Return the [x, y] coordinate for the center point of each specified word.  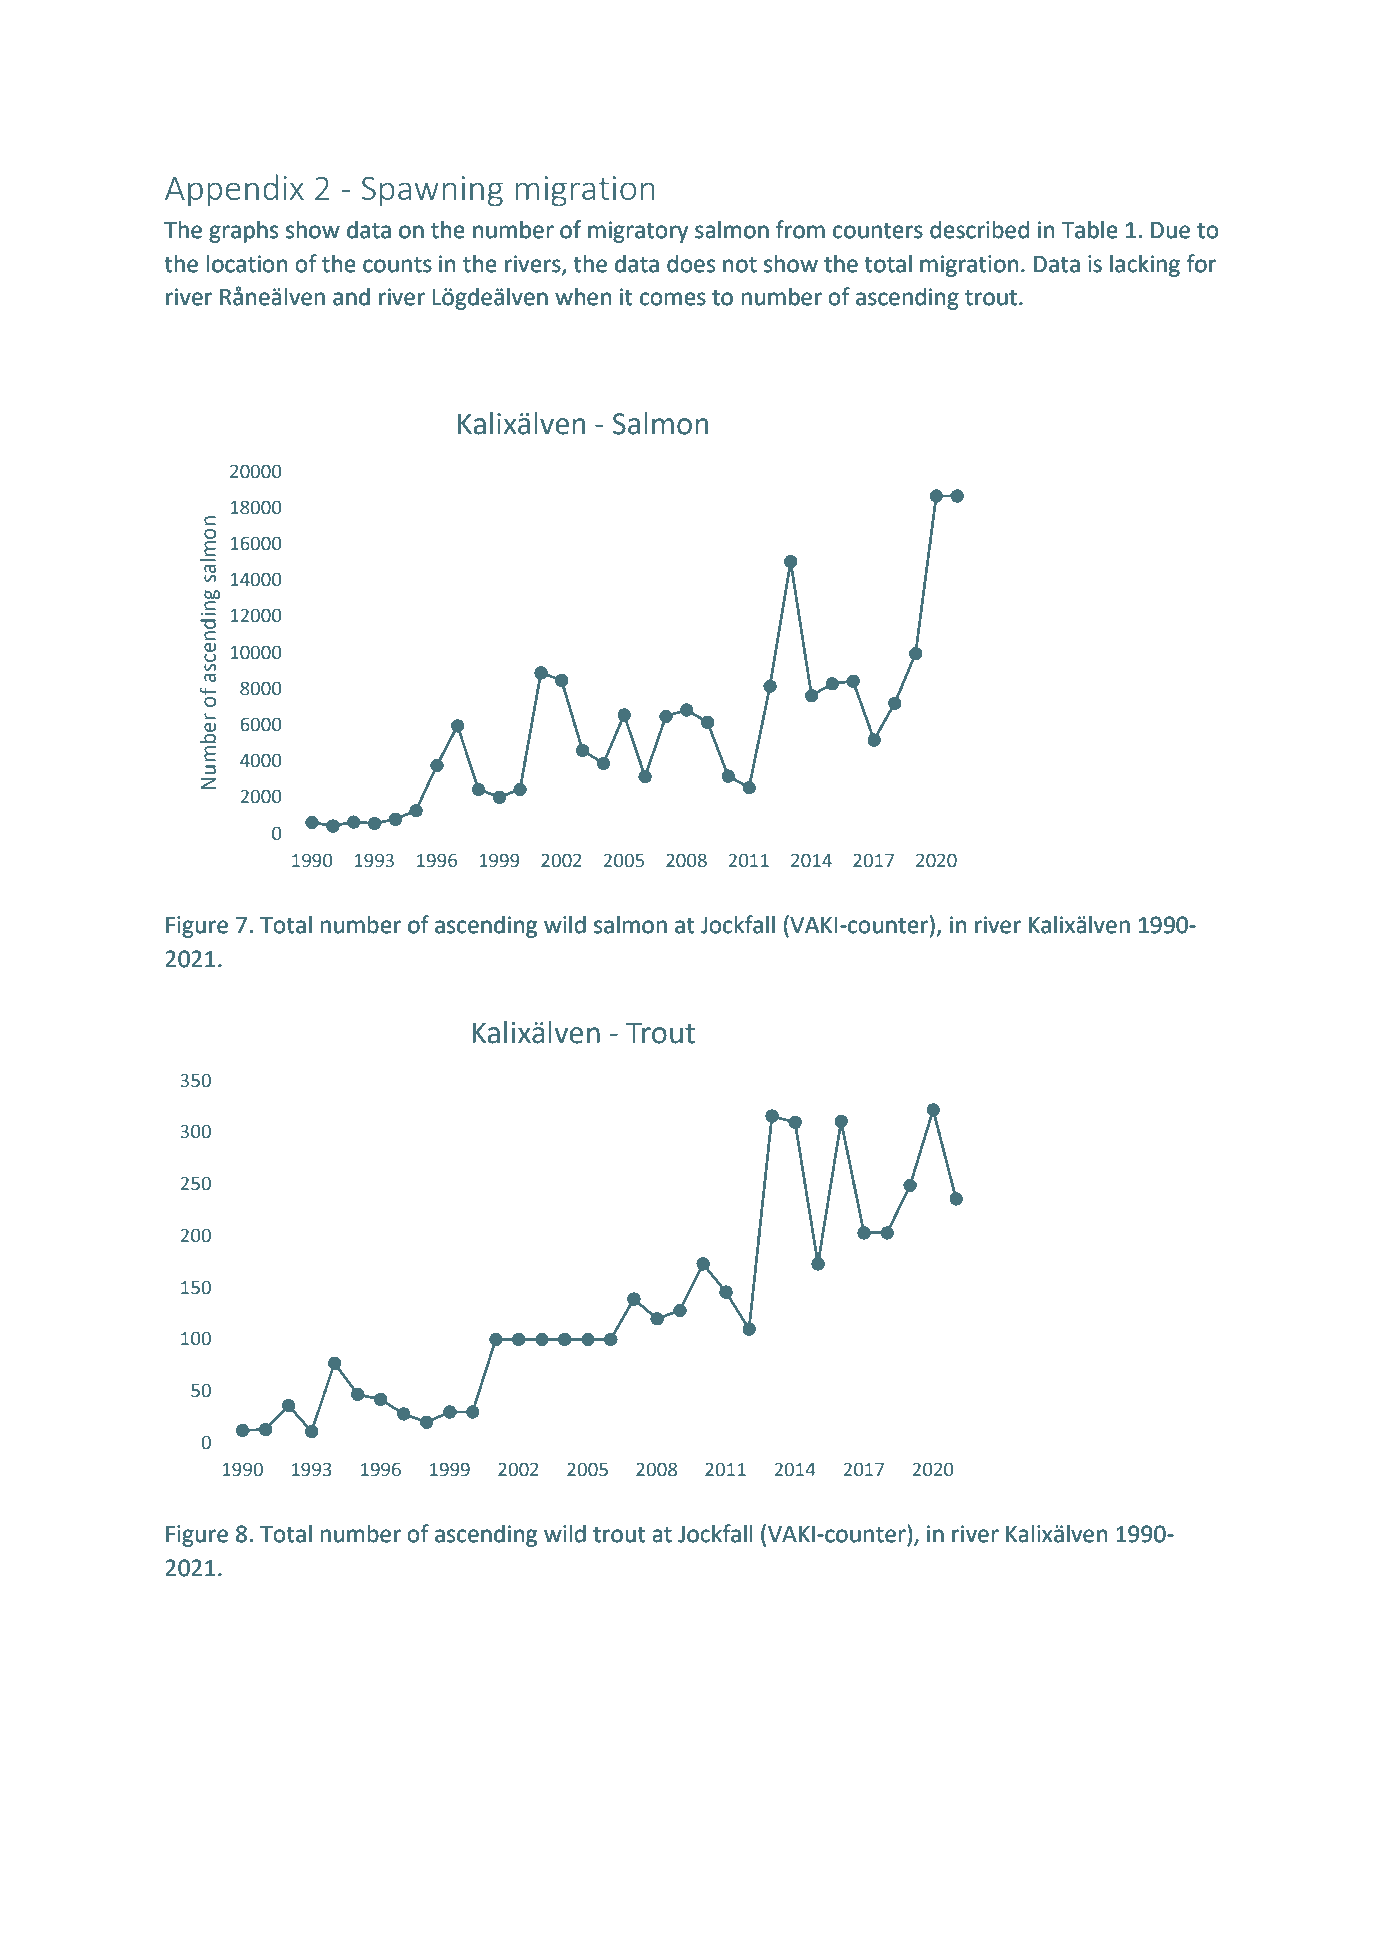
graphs [243, 231]
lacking [1145, 265]
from [800, 229]
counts [397, 264]
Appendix [234, 190]
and [351, 296]
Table [1089, 229]
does [691, 263]
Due [1170, 230]
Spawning [432, 191]
